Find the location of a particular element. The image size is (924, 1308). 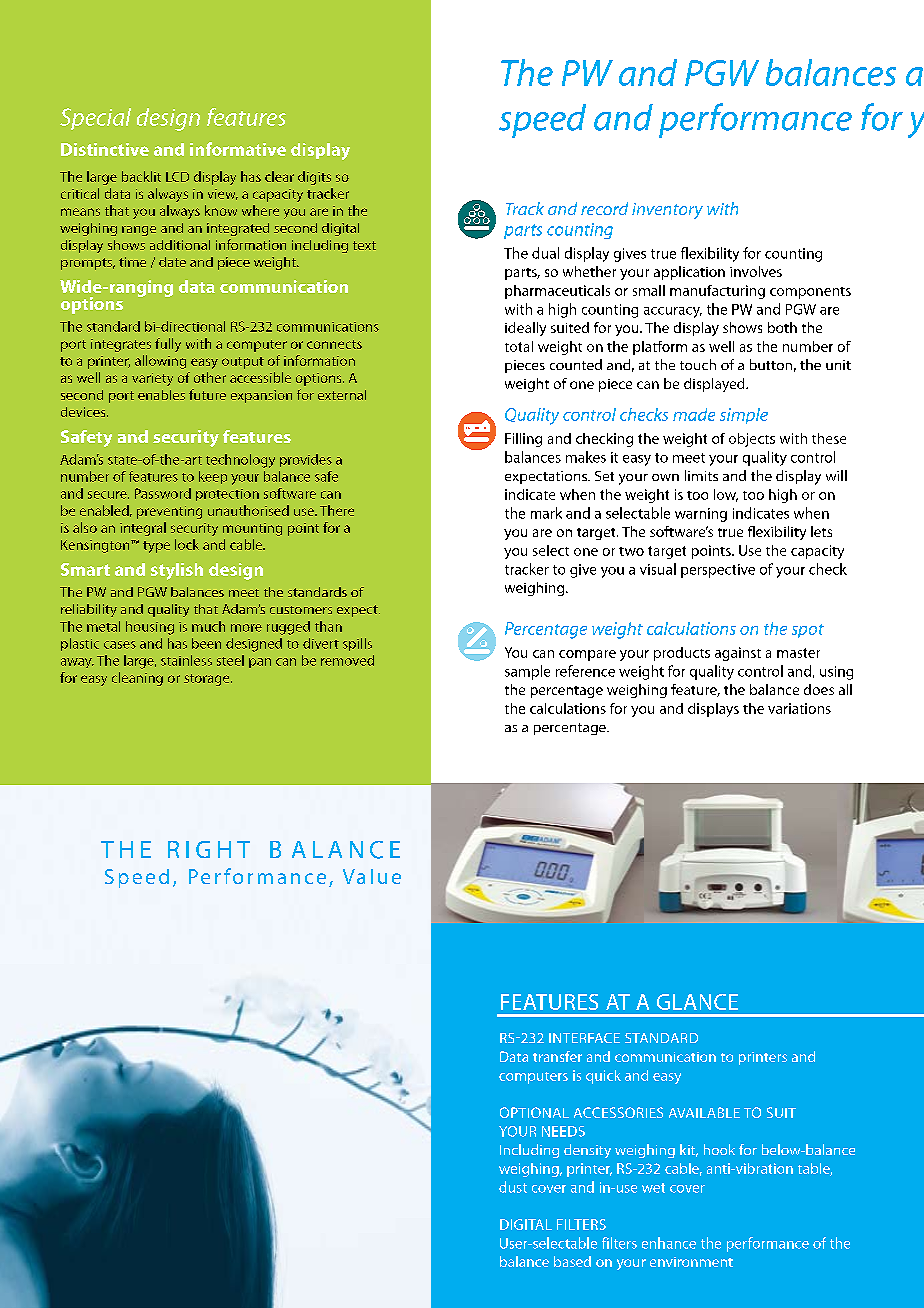

against is located at coordinates (738, 654).
